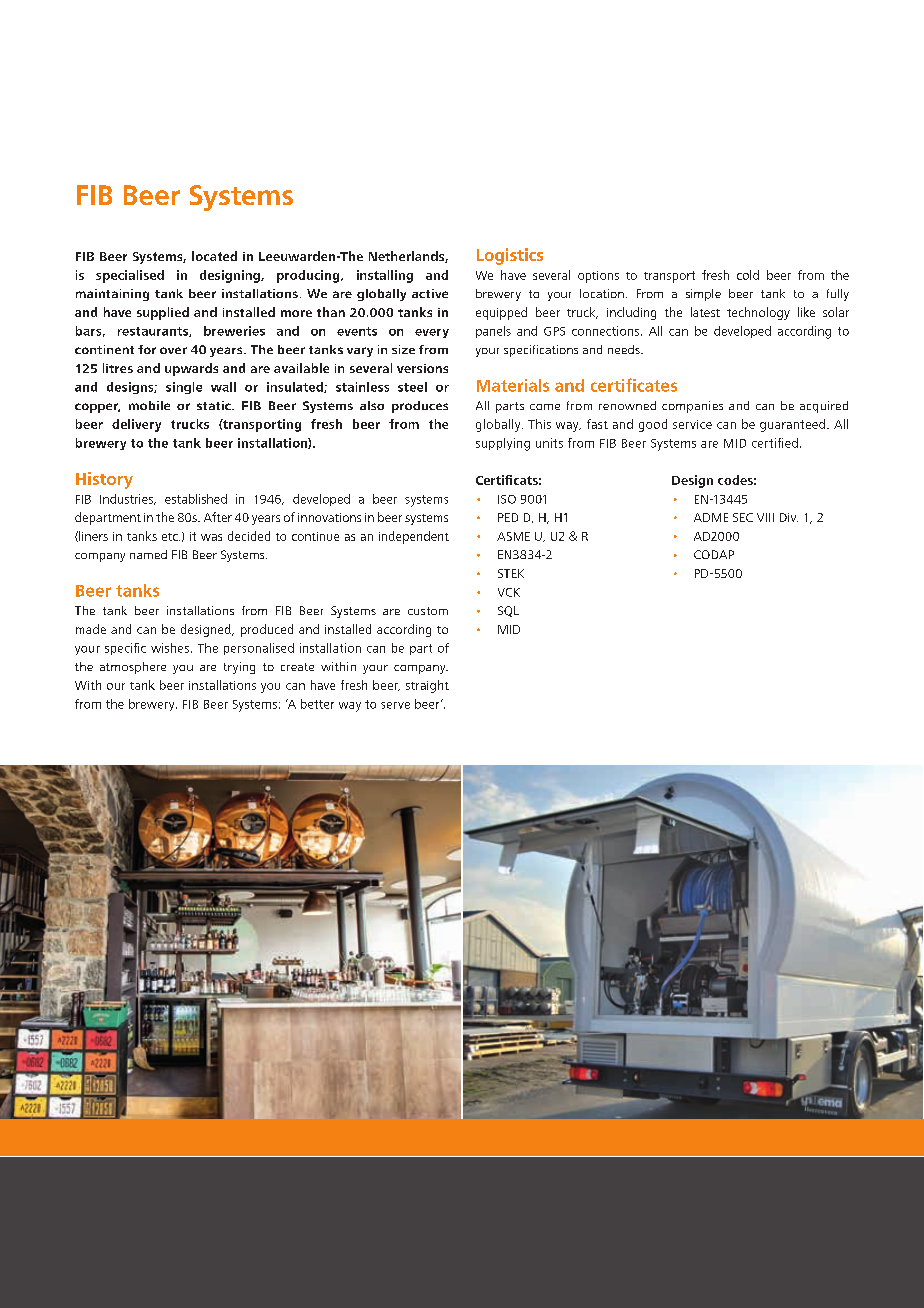  What do you see at coordinates (765, 517) in the screenshot?
I see `VIII` at bounding box center [765, 517].
